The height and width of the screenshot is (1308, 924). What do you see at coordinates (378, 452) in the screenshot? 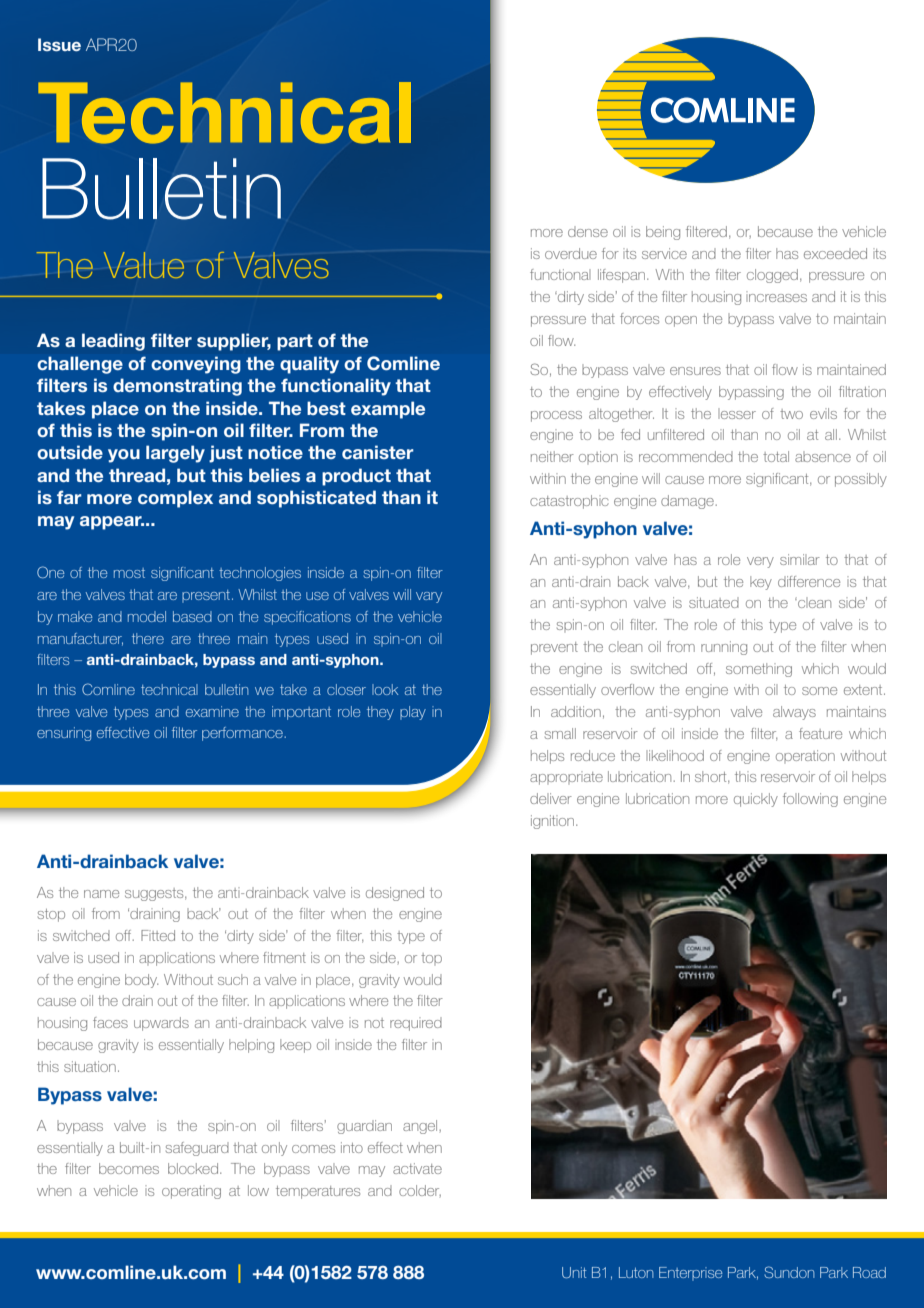
I see `canister` at bounding box center [378, 452].
